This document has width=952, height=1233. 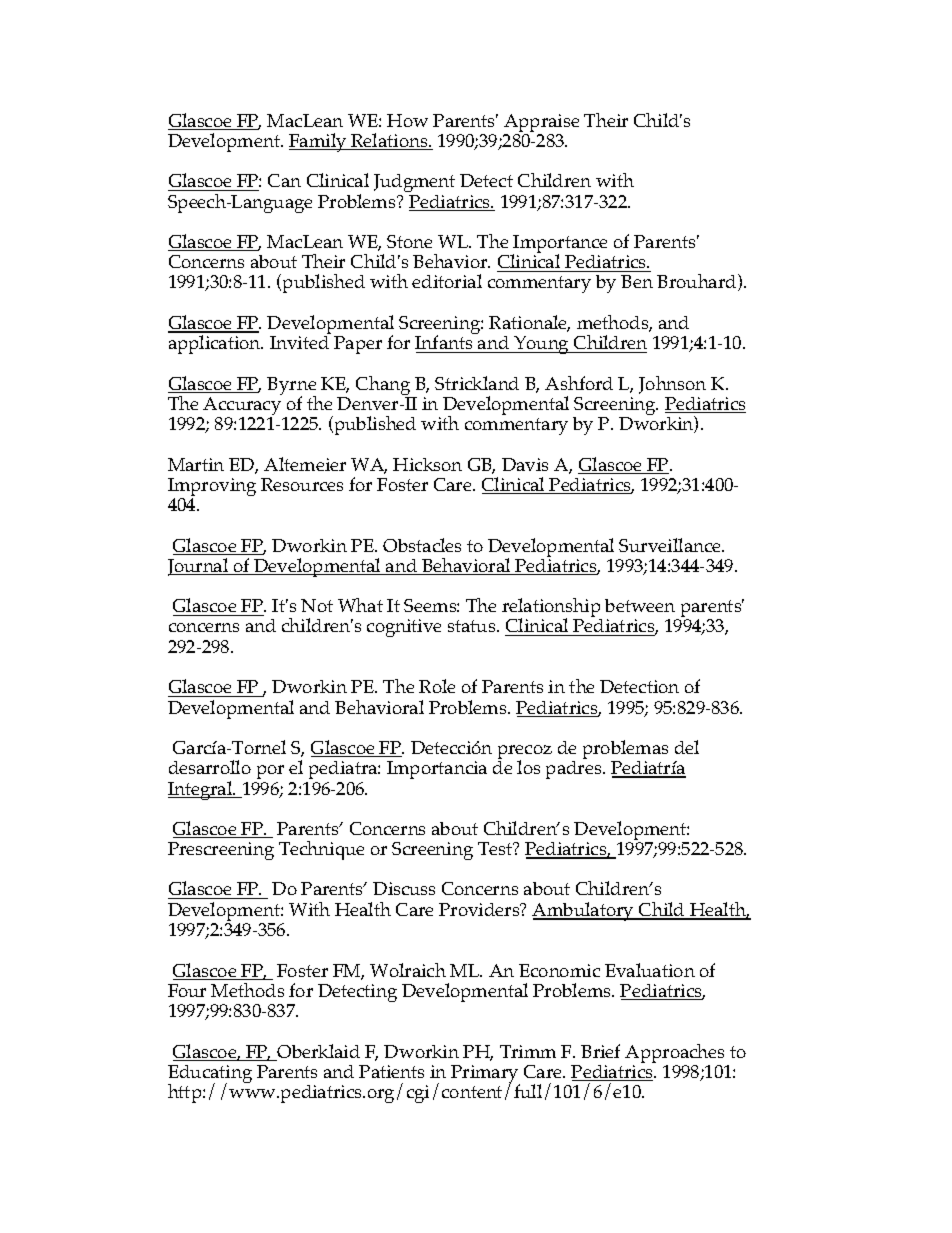 I want to click on cognitive, so click(x=404, y=628).
